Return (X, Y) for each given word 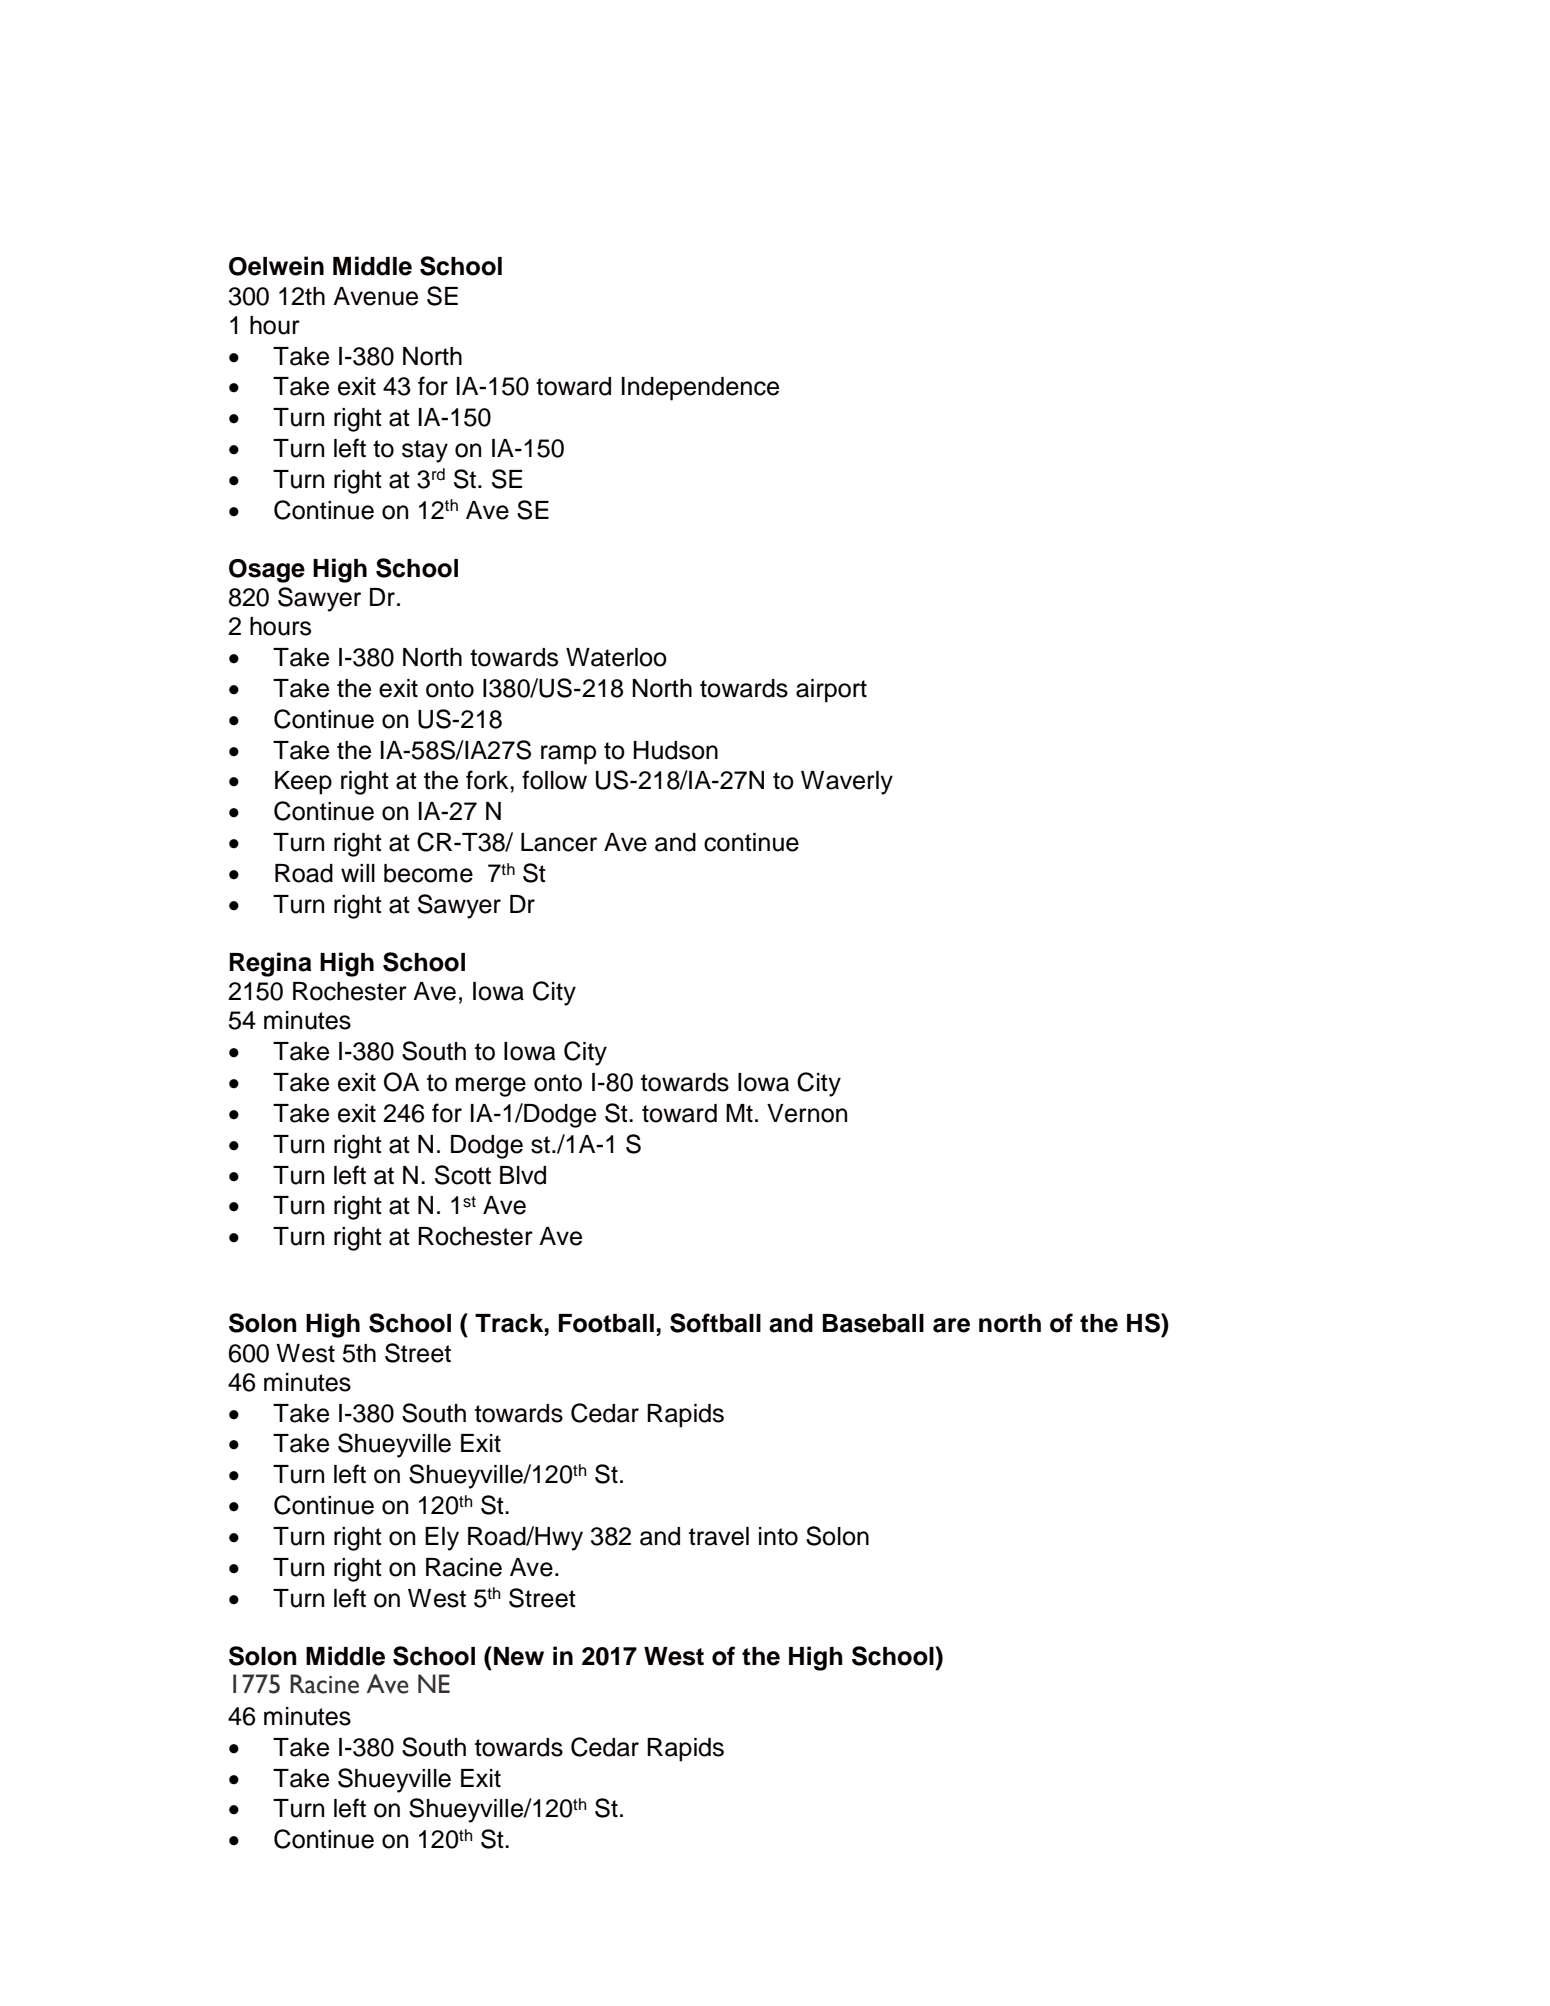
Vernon (807, 1113)
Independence (700, 389)
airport (831, 691)
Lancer (559, 842)
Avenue (375, 296)
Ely (442, 1539)
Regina (271, 964)
